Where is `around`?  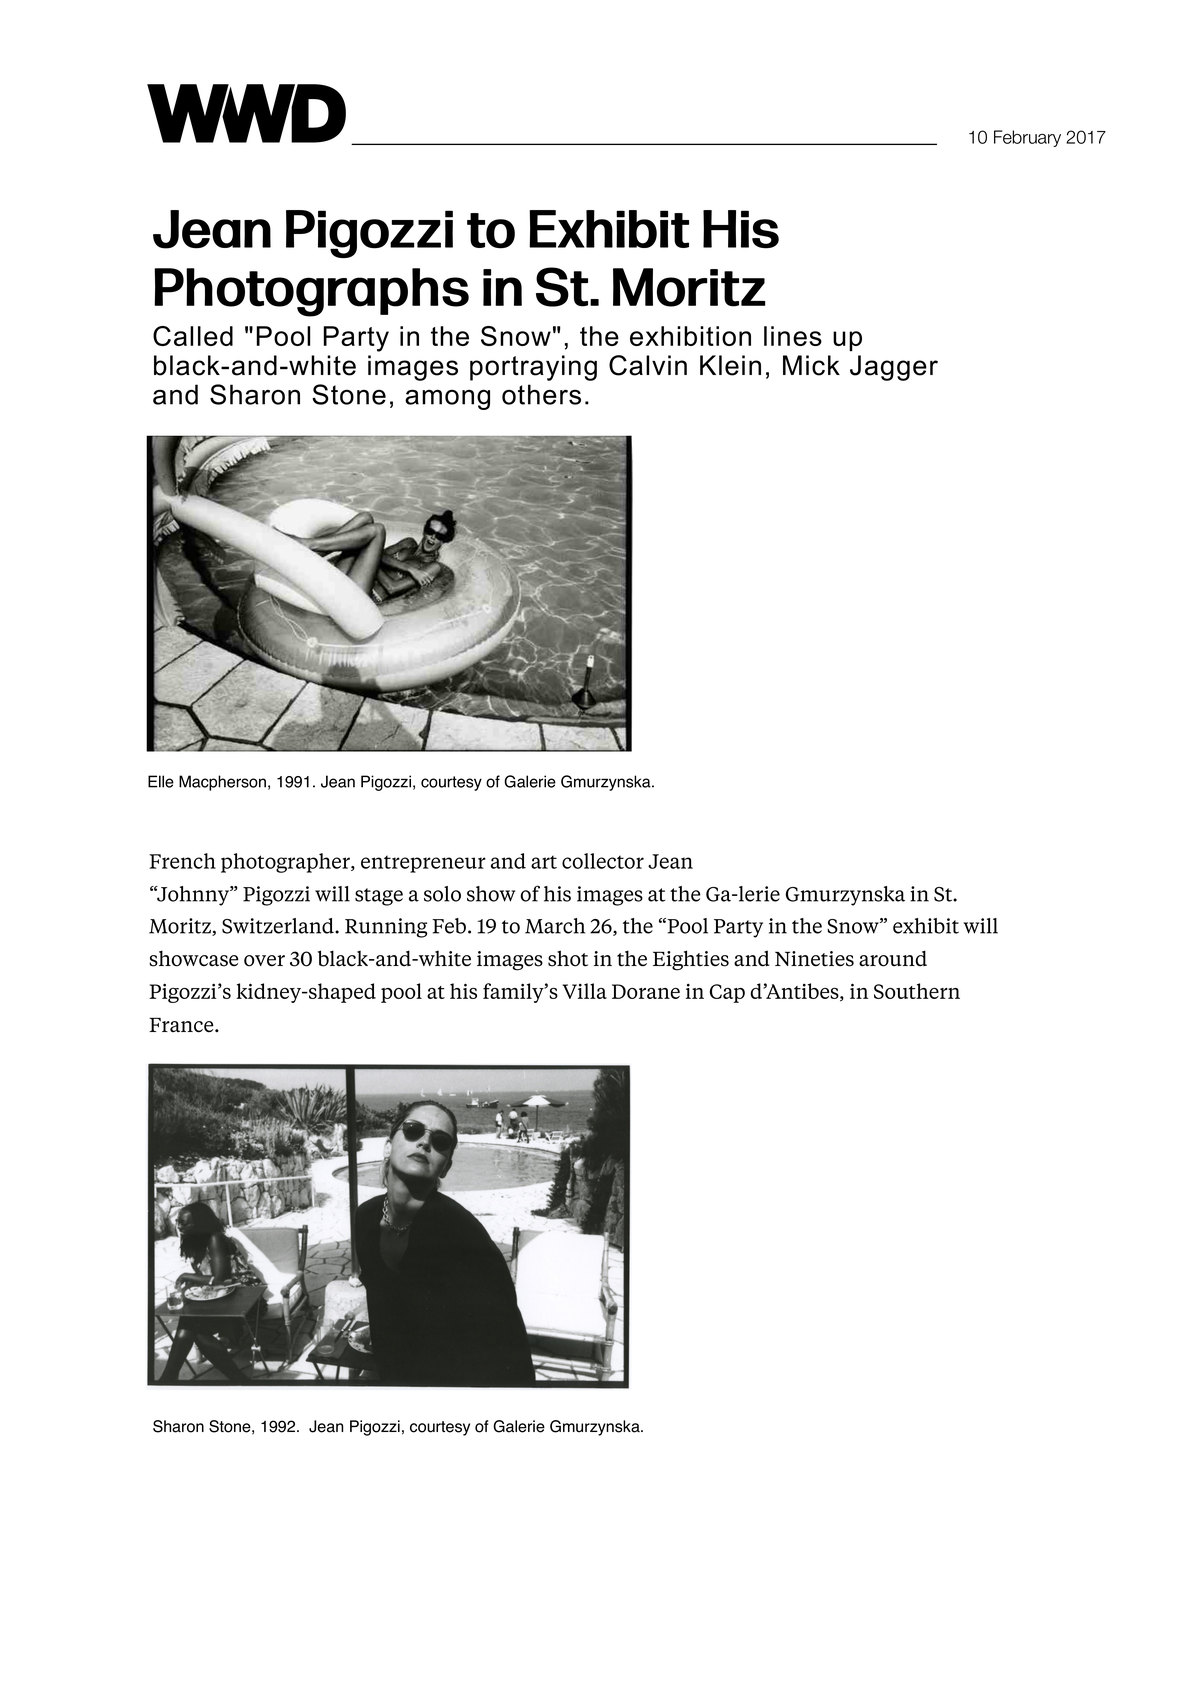 around is located at coordinates (893, 958).
